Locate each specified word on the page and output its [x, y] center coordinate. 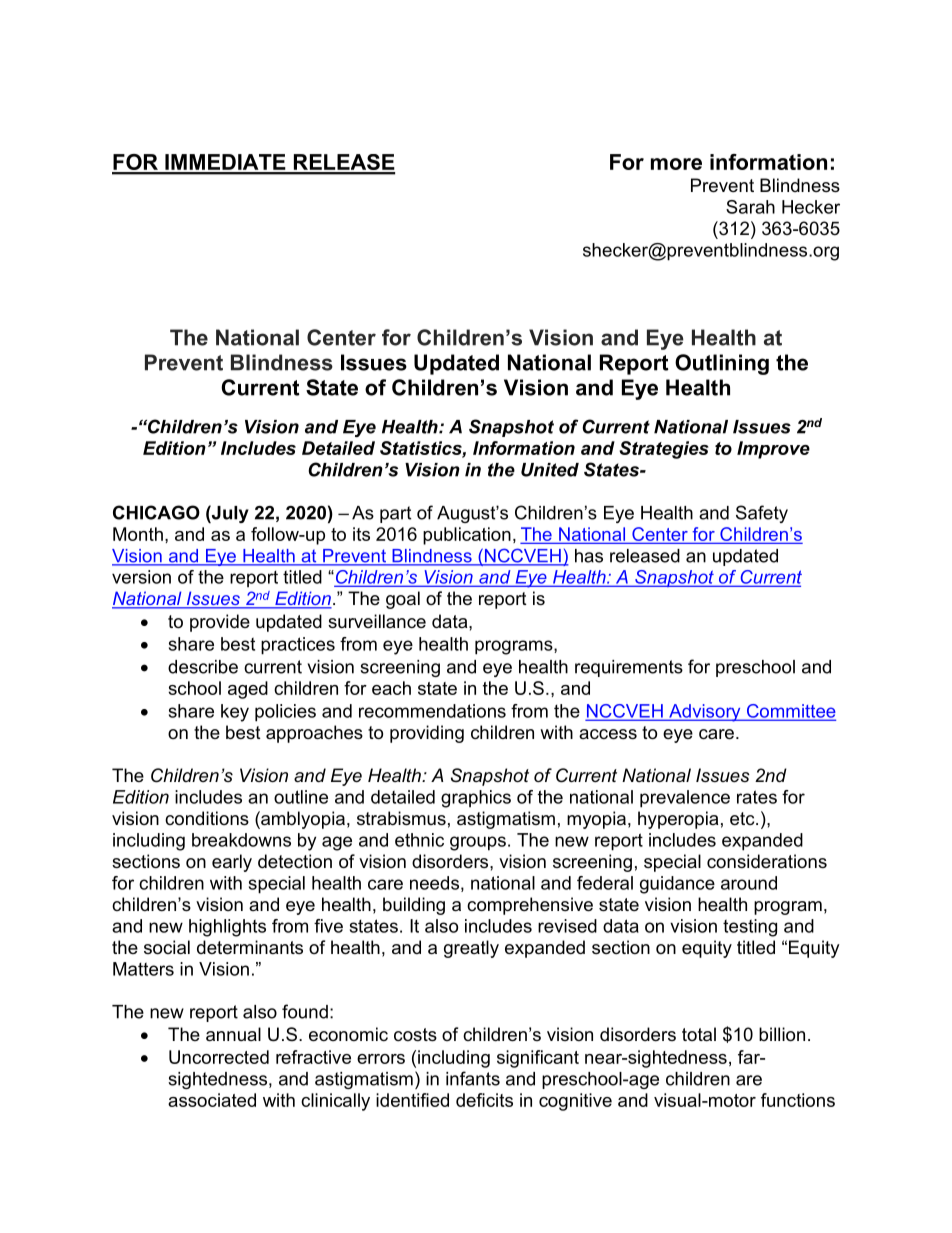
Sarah [750, 207]
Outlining [722, 364]
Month [138, 534]
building [414, 906]
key [235, 713]
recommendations [432, 711]
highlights [227, 928]
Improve [773, 450]
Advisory [705, 713]
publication [467, 536]
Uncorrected [219, 1057]
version [141, 577]
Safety [762, 514]
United [550, 470]
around [749, 883]
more [676, 164]
